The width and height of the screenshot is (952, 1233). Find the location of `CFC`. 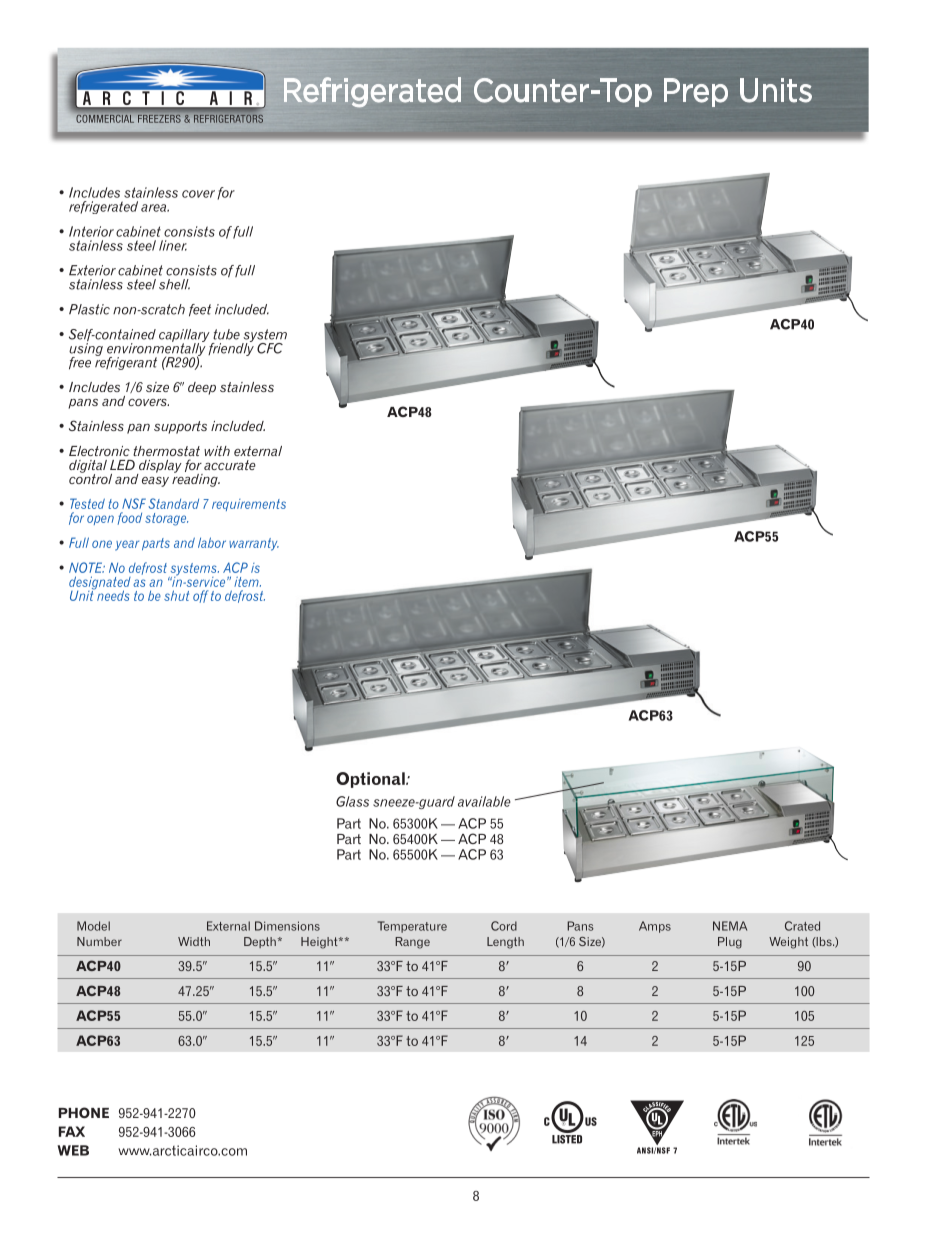

CFC is located at coordinates (270, 348).
